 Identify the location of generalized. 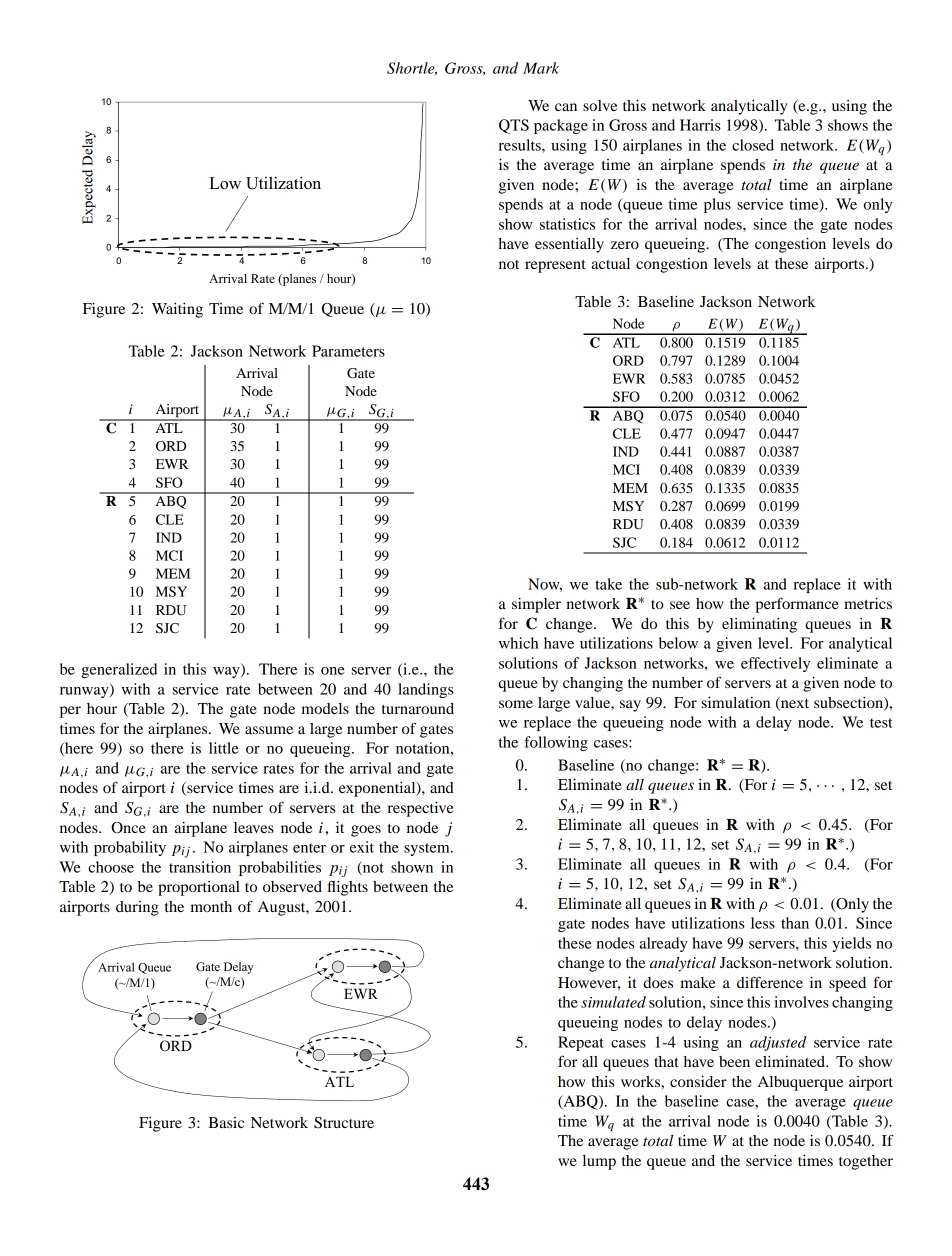
(119, 670).
